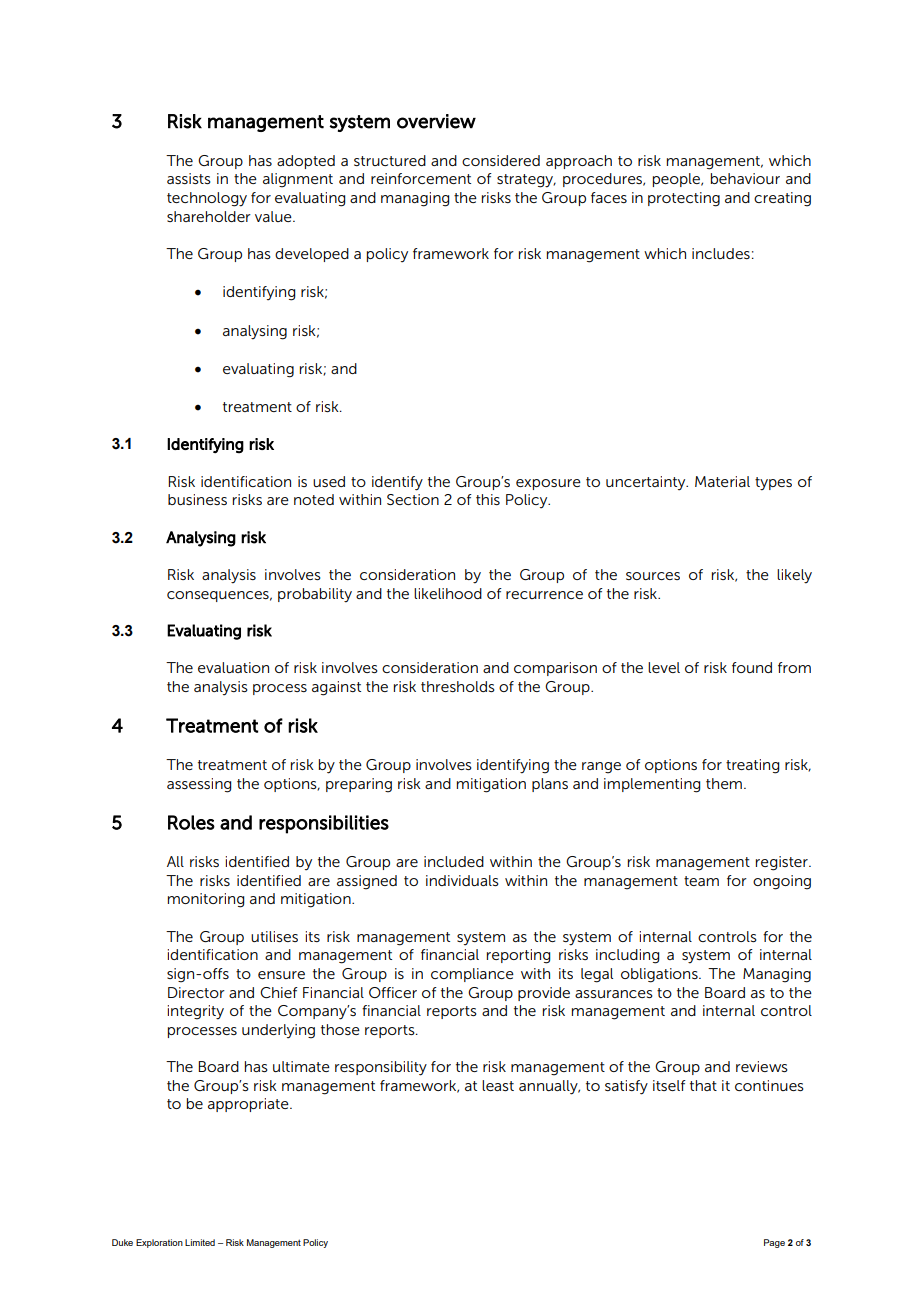  What do you see at coordinates (501, 160) in the page?
I see `considered` at bounding box center [501, 160].
